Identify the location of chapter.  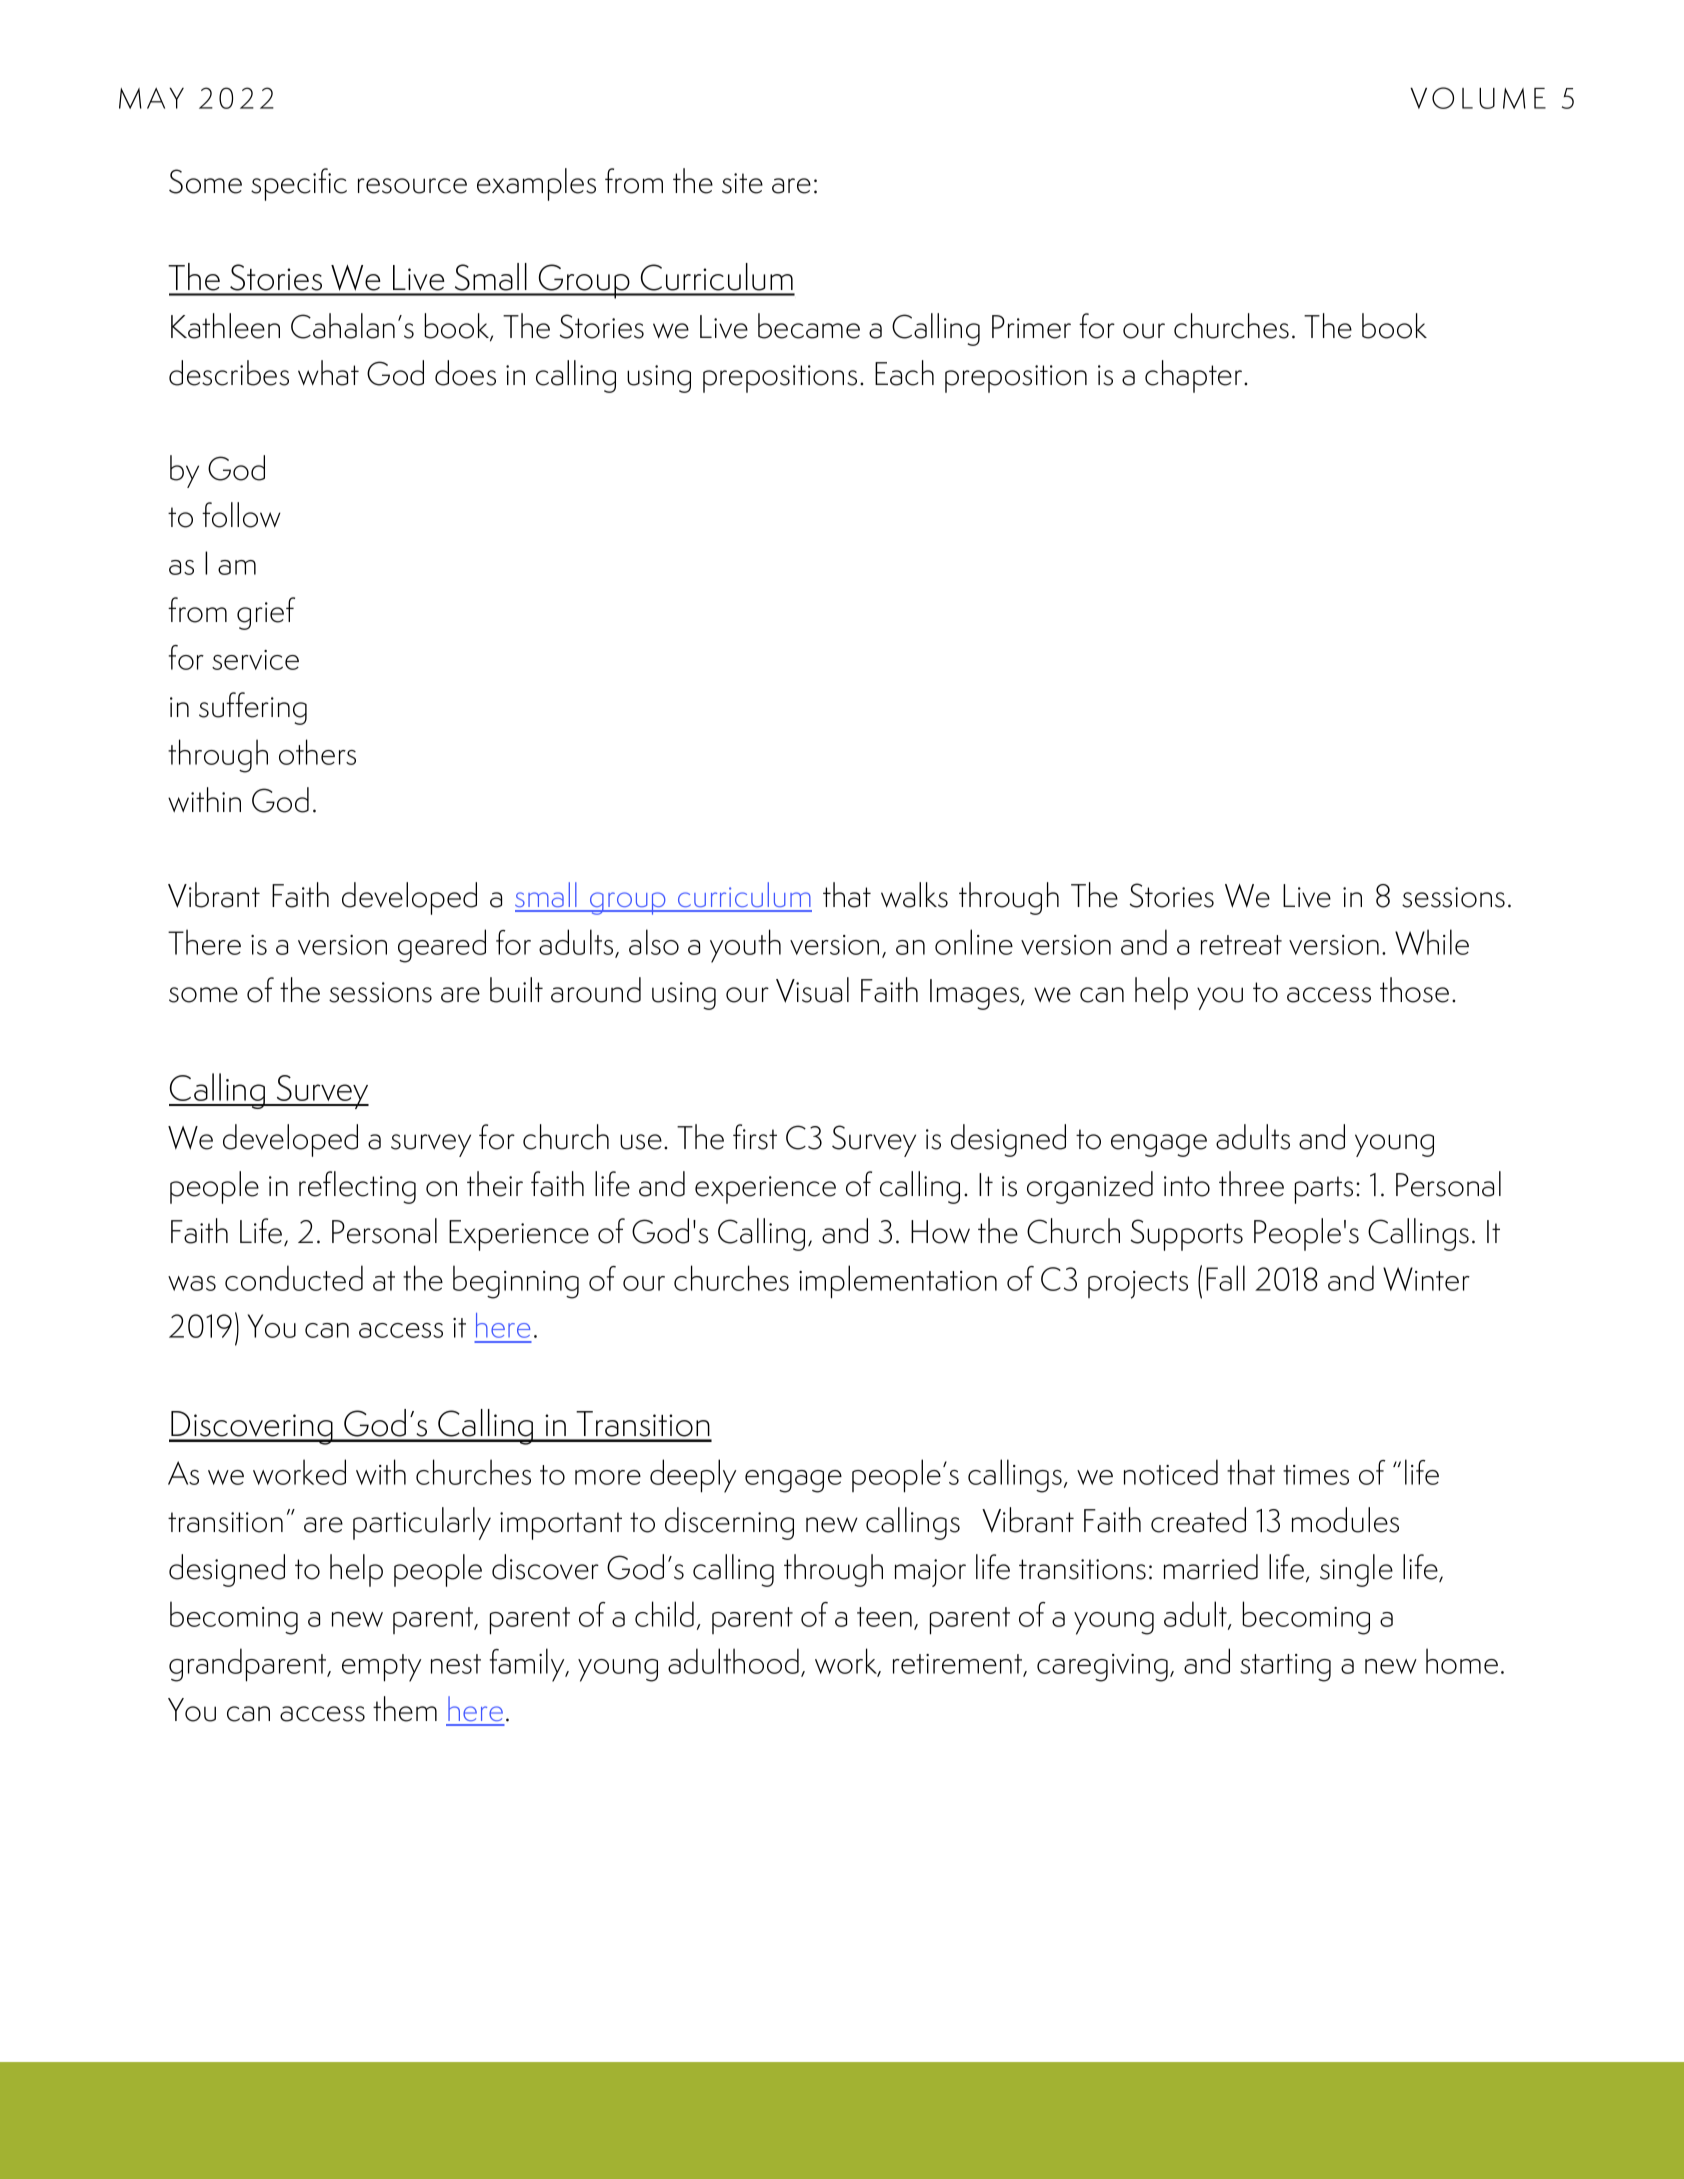
(1195, 376).
